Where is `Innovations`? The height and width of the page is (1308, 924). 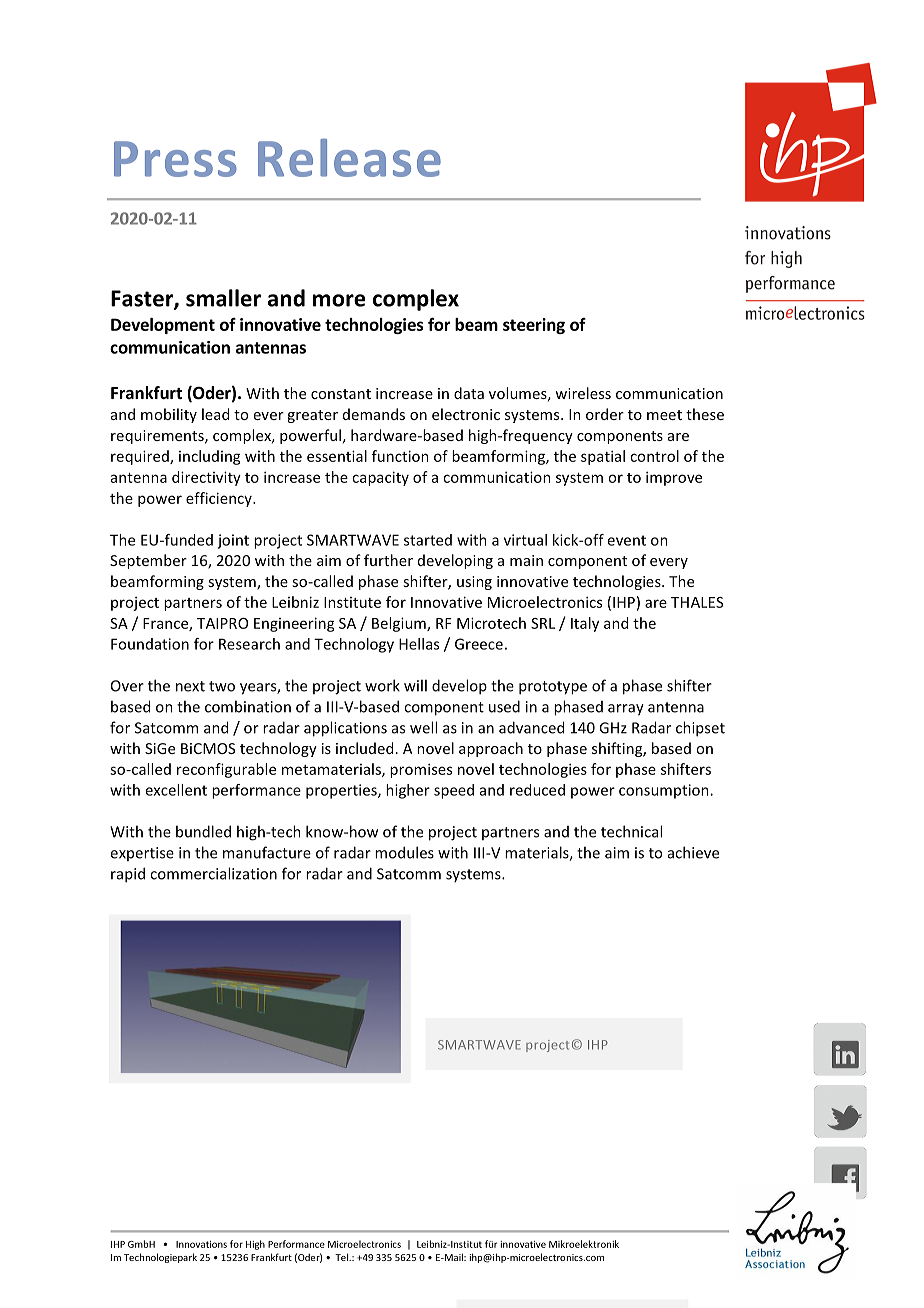 Innovations is located at coordinates (201, 1244).
